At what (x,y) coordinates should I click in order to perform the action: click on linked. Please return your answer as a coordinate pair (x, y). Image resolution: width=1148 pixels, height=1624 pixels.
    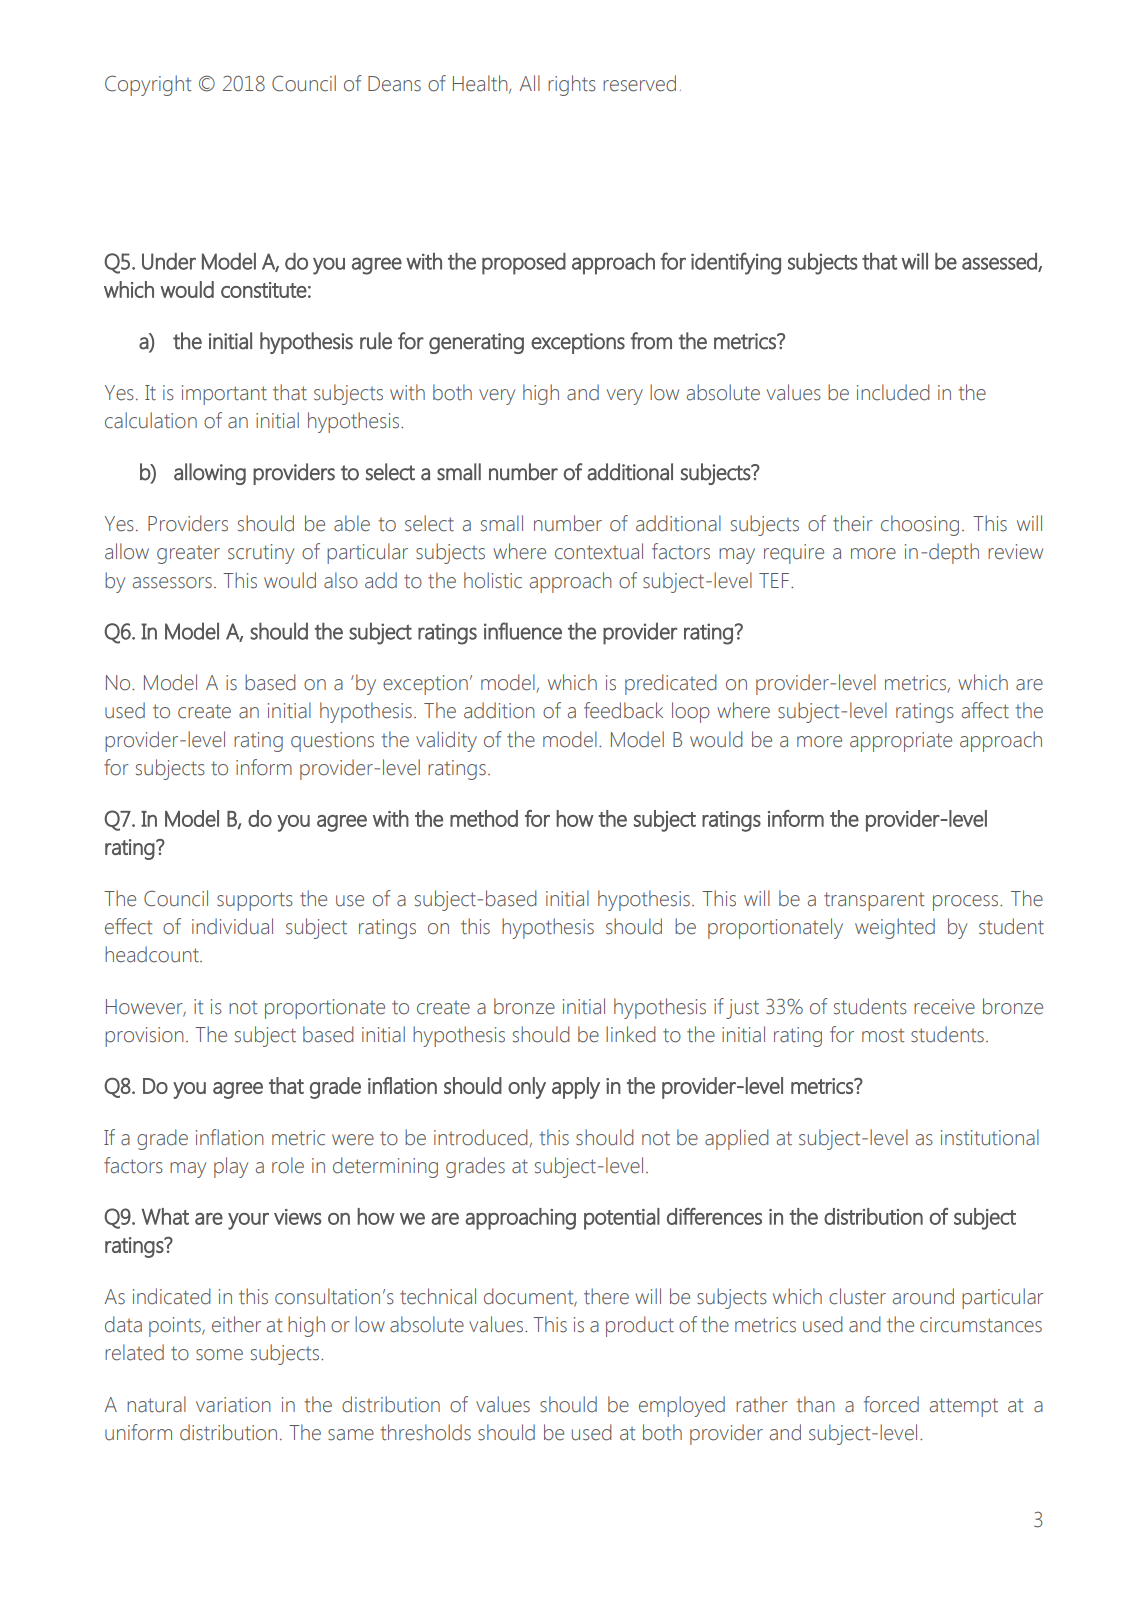
    Looking at the image, I should click on (631, 1034).
